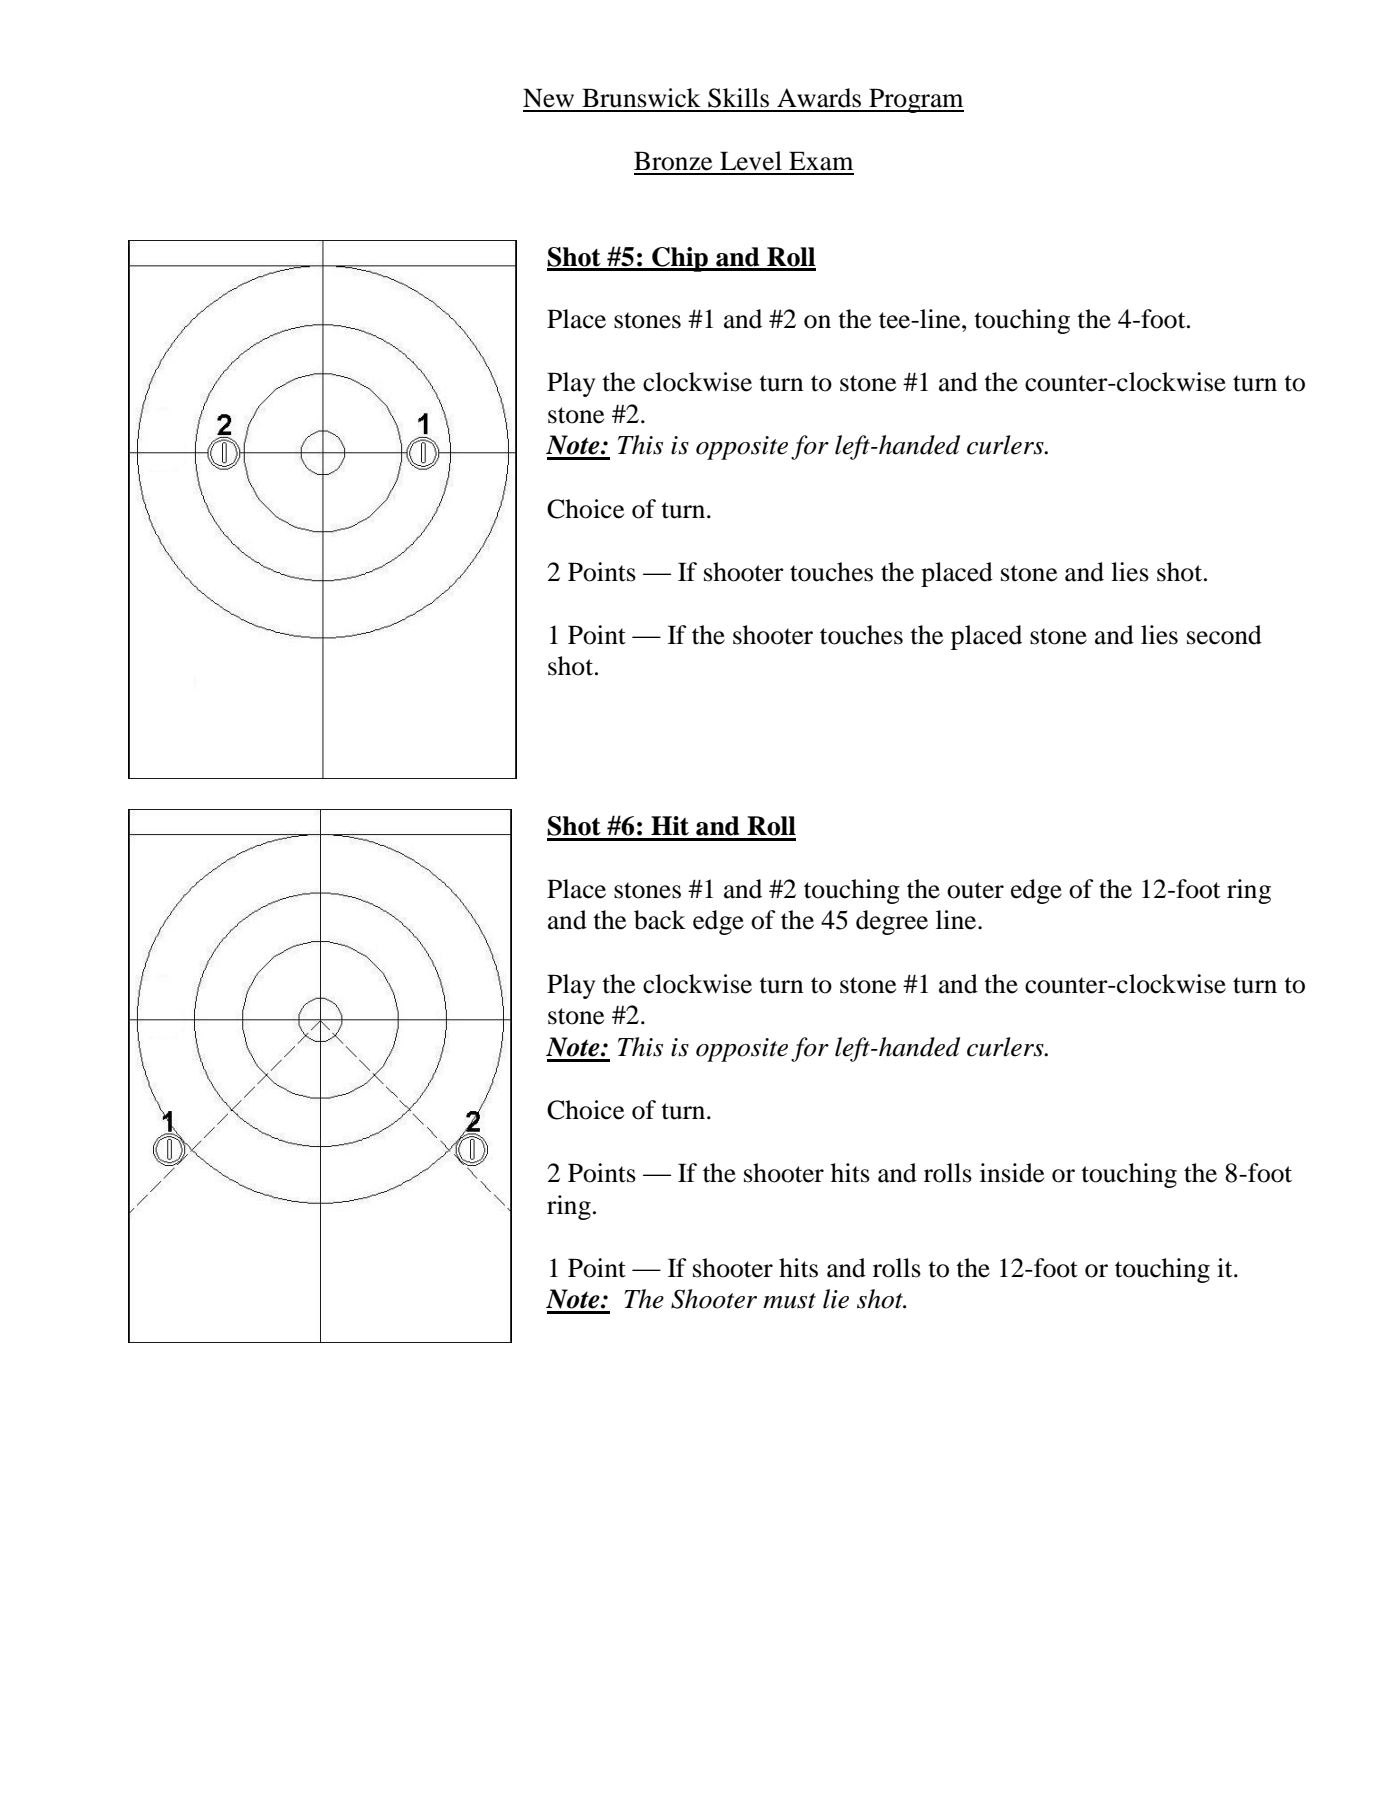 The width and height of the document is (1400, 1812). I want to click on inside, so click(1012, 1173).
